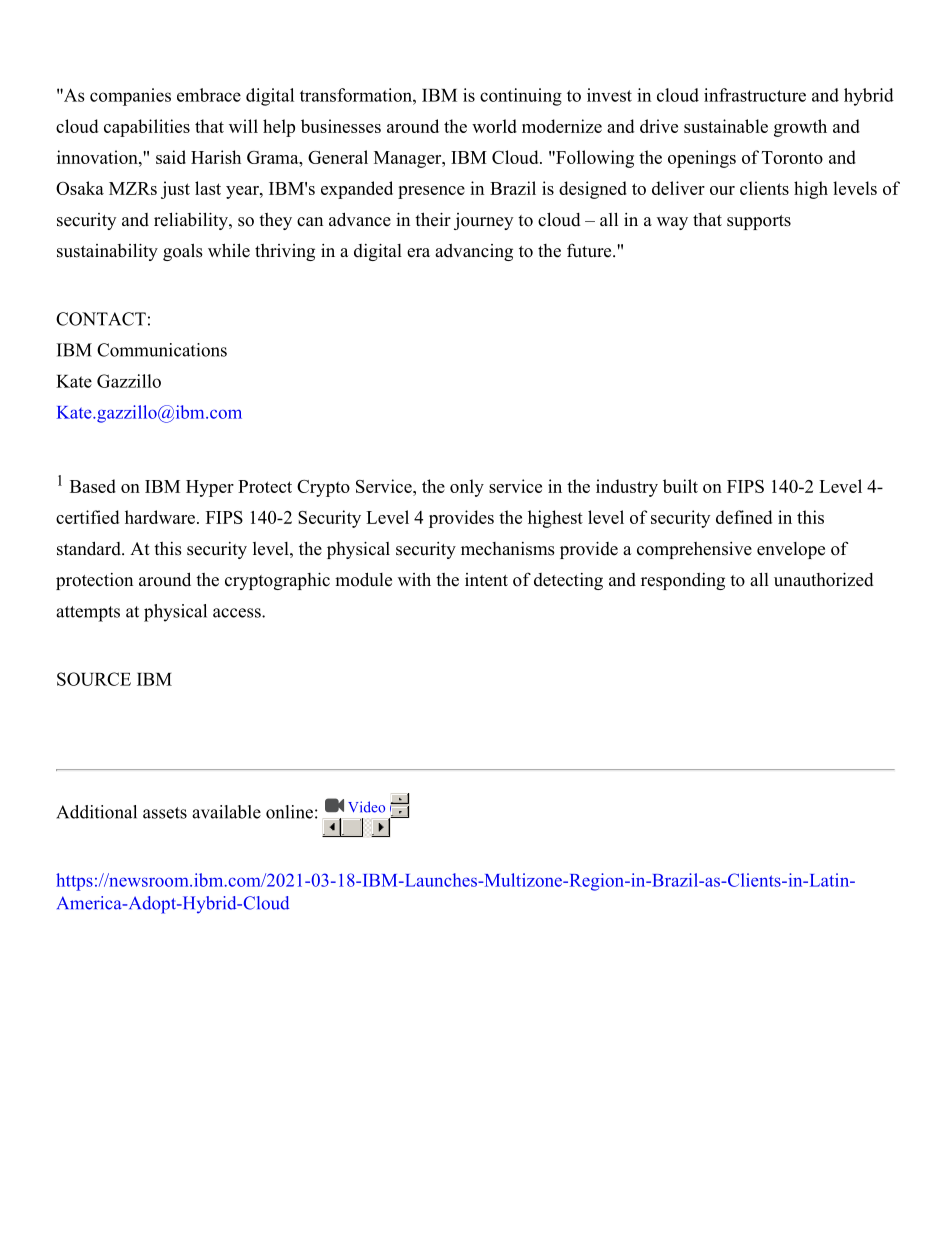 The width and height of the screenshot is (952, 1233). Describe the element at coordinates (590, 250) in the screenshot. I see `future` at that location.
